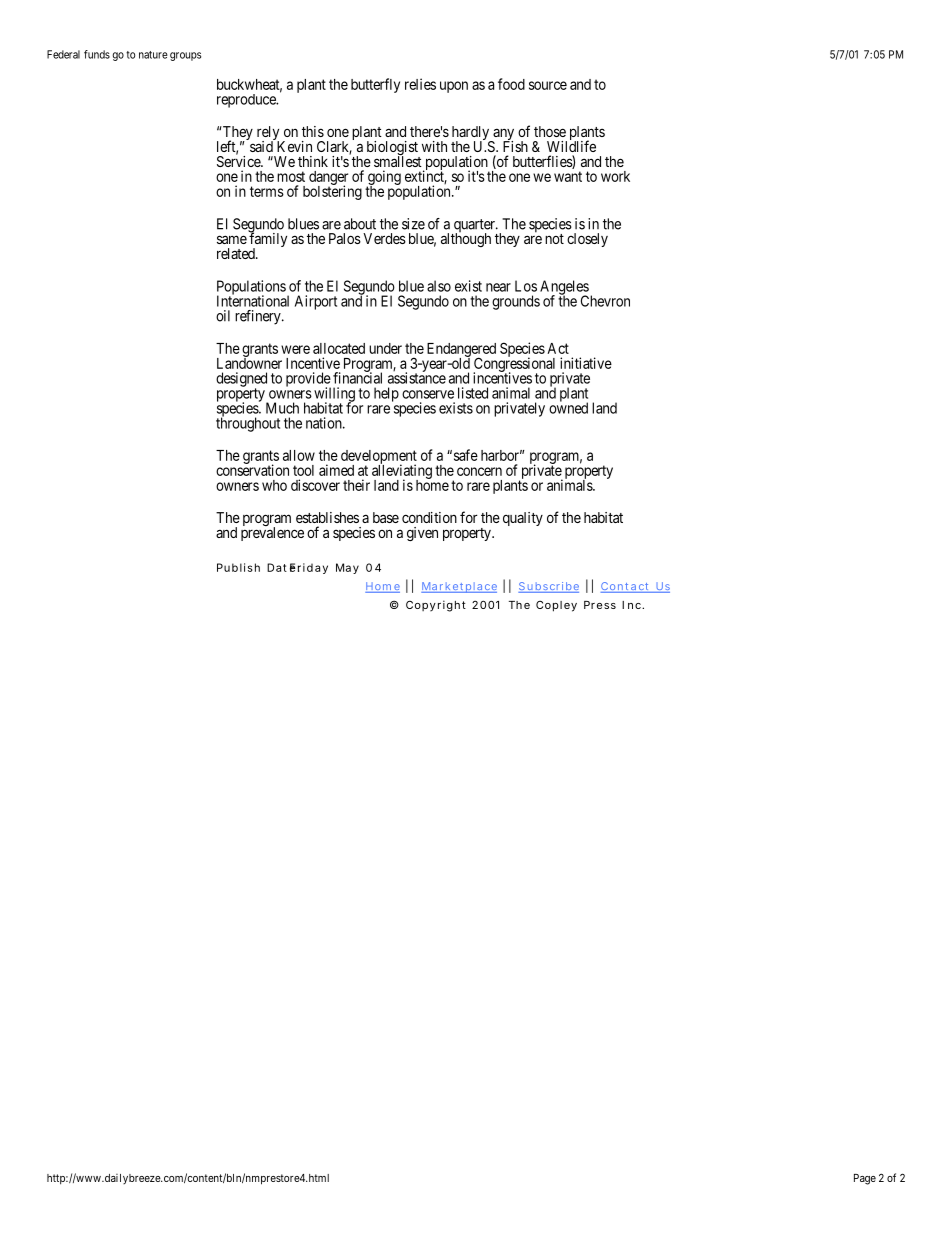 The height and width of the screenshot is (1233, 952). Describe the element at coordinates (248, 424) in the screenshot. I see `throughout` at that location.
